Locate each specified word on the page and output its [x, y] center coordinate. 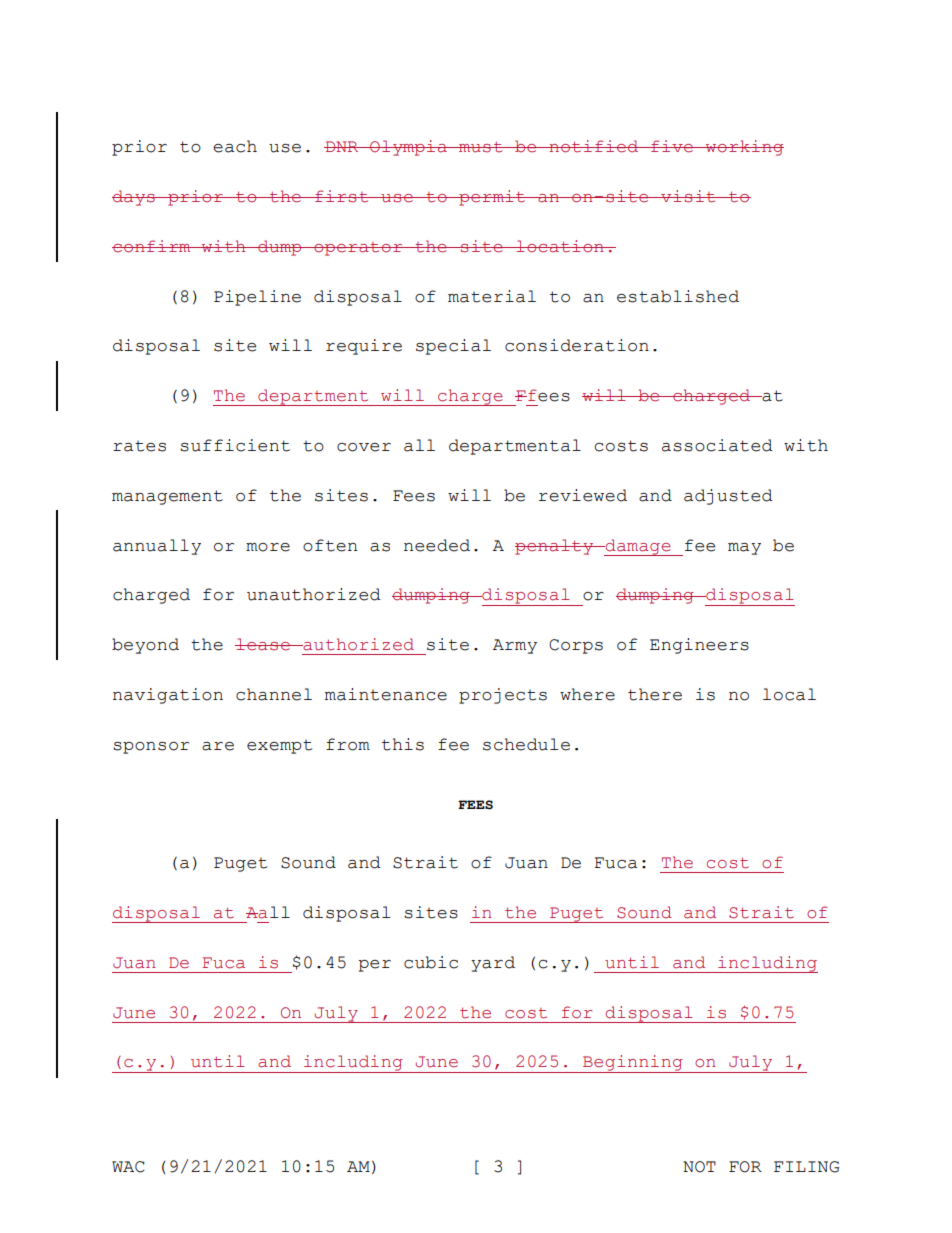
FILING [806, 1167]
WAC [128, 1167]
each [235, 146]
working [744, 148]
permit [492, 198]
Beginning [633, 1064]
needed [437, 545]
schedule [526, 744]
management [167, 497]
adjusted [728, 497]
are [218, 746]
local [789, 694]
